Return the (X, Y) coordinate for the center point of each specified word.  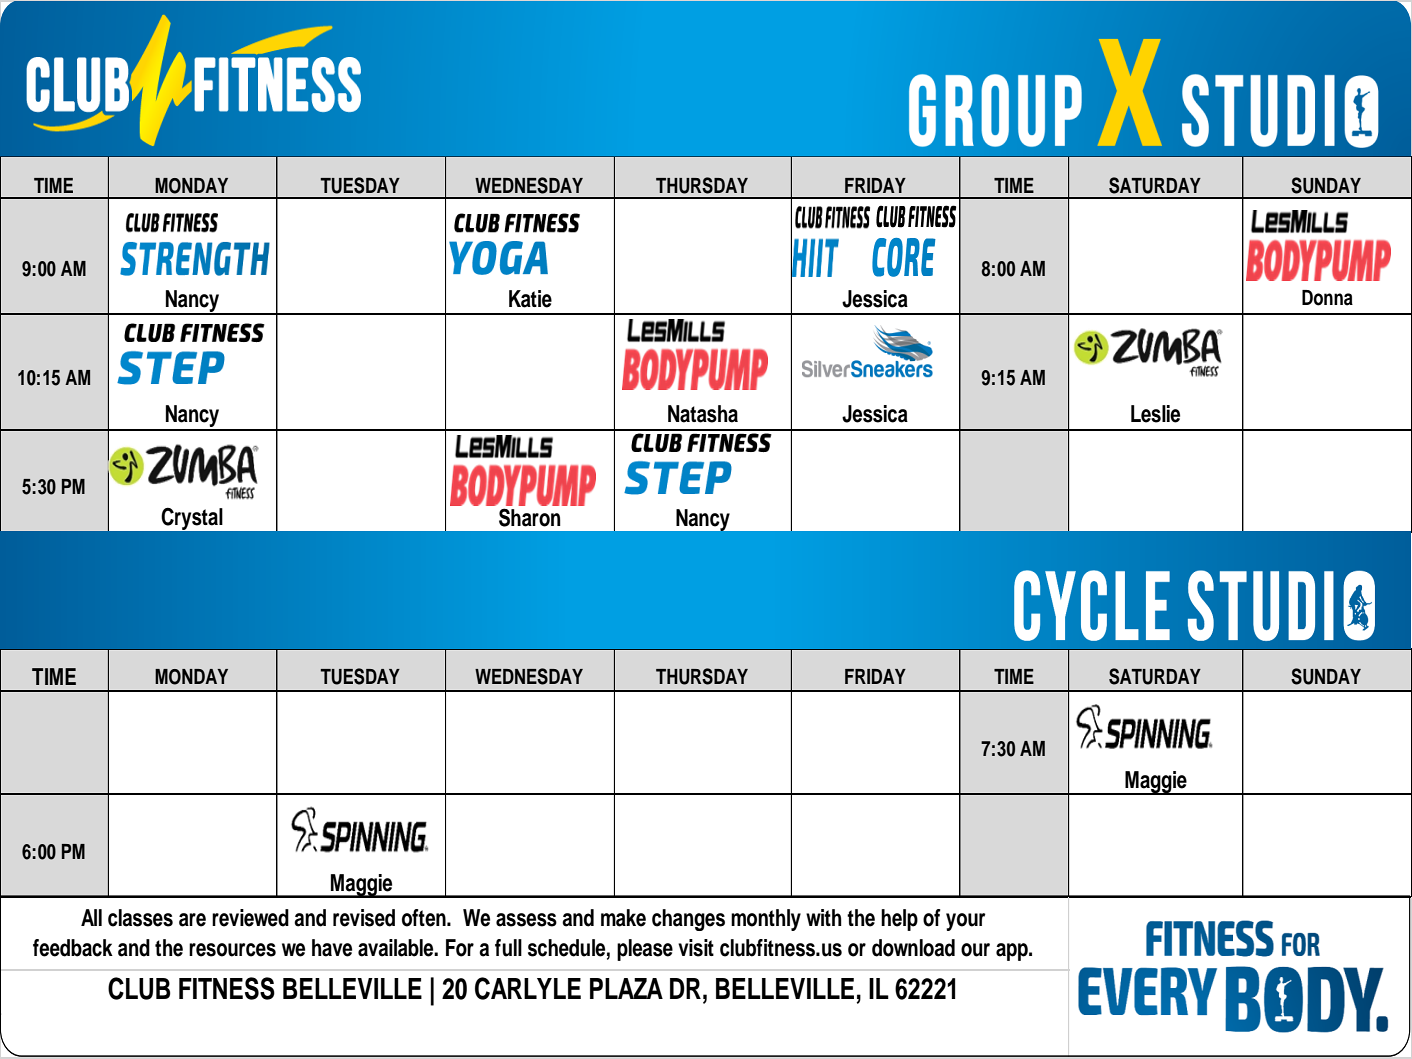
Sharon (530, 517)
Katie (530, 299)
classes (140, 918)
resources (232, 950)
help (899, 920)
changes (688, 920)
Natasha (703, 414)
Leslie (1155, 414)
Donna (1327, 298)
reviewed (250, 918)
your (966, 922)
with (824, 917)
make (623, 918)
